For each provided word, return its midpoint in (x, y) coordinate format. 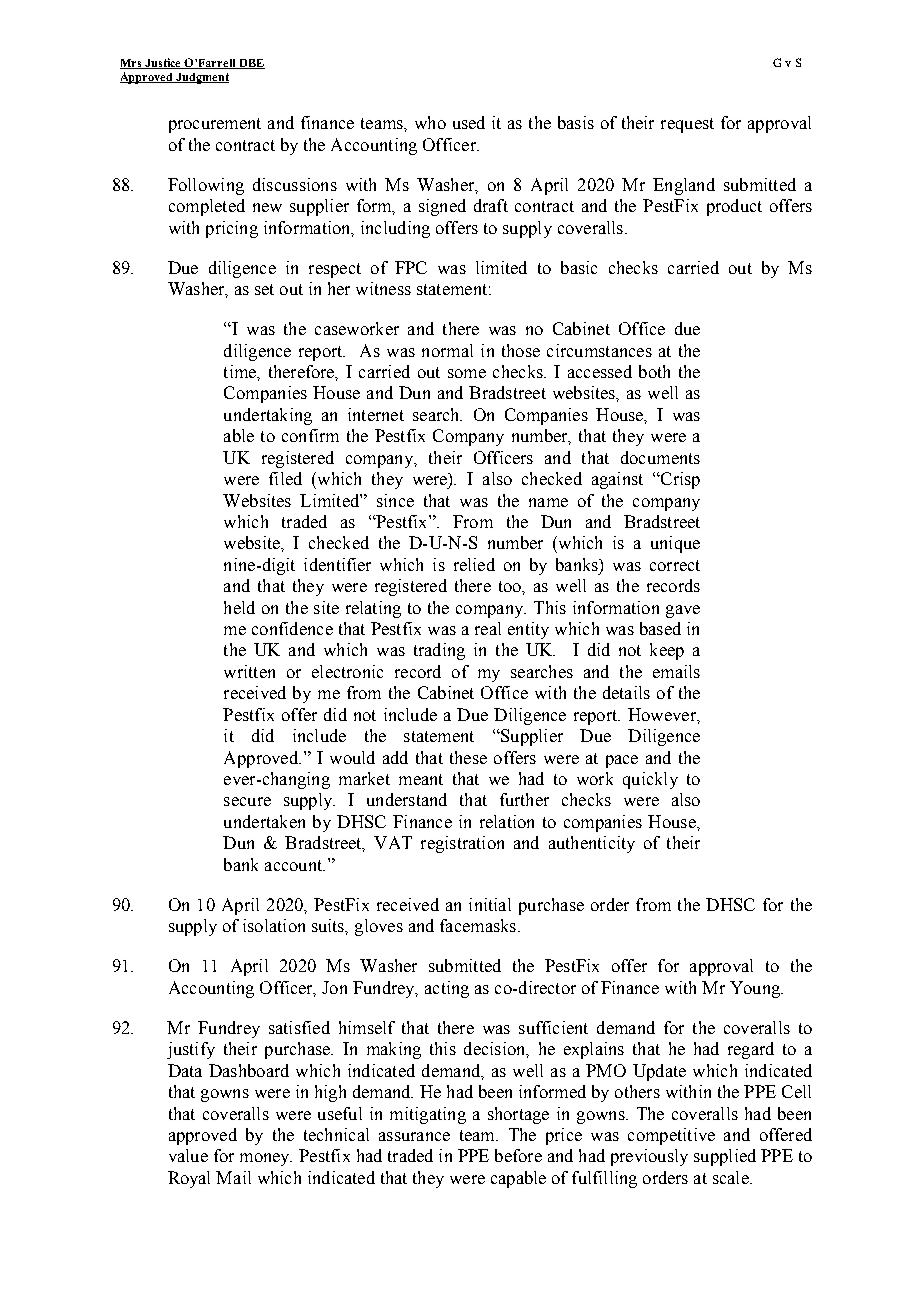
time (241, 371)
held (239, 607)
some (467, 373)
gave (683, 611)
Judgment (201, 78)
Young (756, 989)
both (654, 371)
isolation (274, 925)
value (188, 1155)
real (488, 628)
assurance (414, 1136)
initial (490, 904)
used (469, 122)
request (687, 125)
